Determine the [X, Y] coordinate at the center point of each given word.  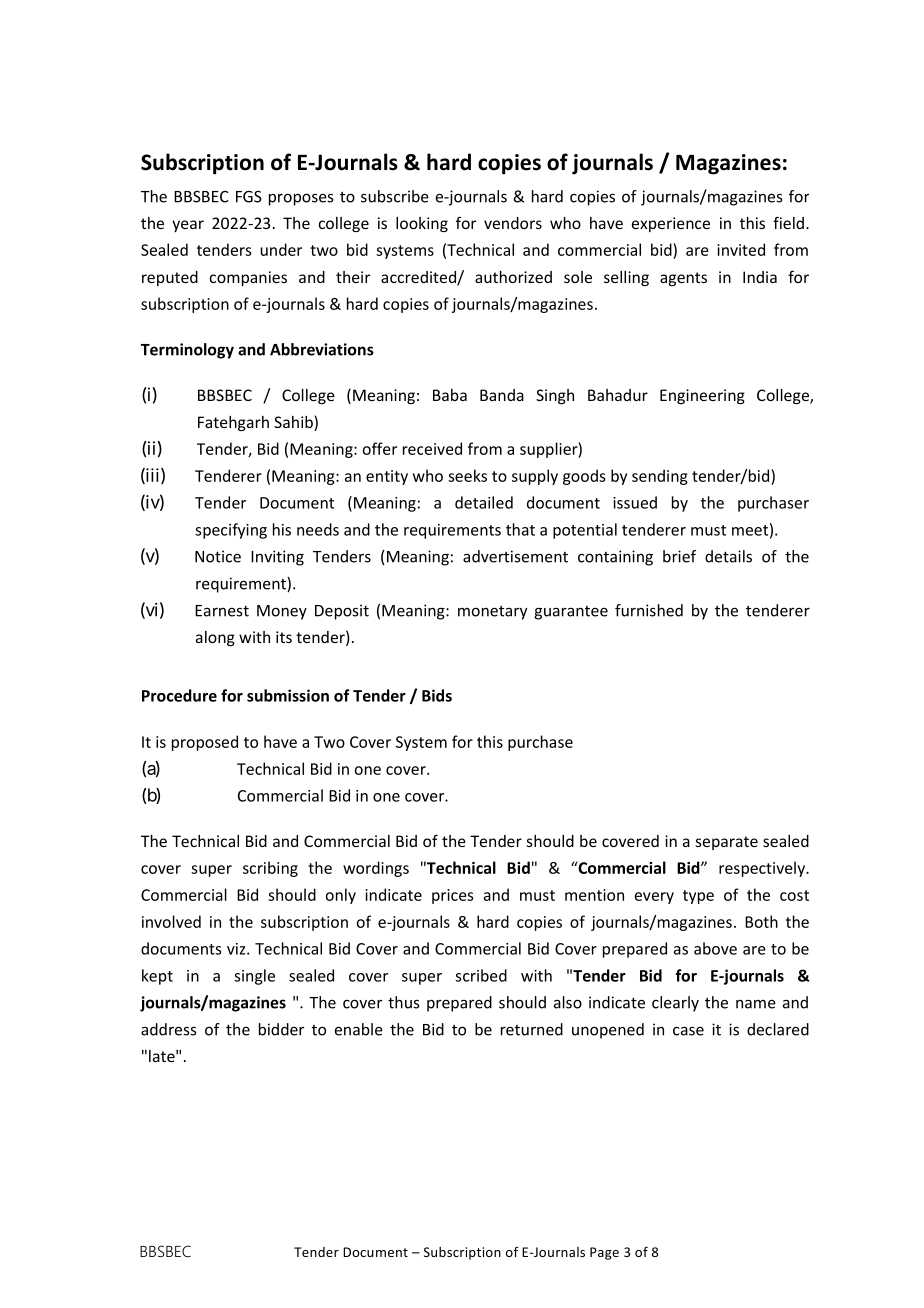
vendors [513, 223]
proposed [205, 743]
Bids [437, 695]
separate [727, 843]
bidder [281, 1029]
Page [604, 1253]
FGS [249, 197]
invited [741, 249]
